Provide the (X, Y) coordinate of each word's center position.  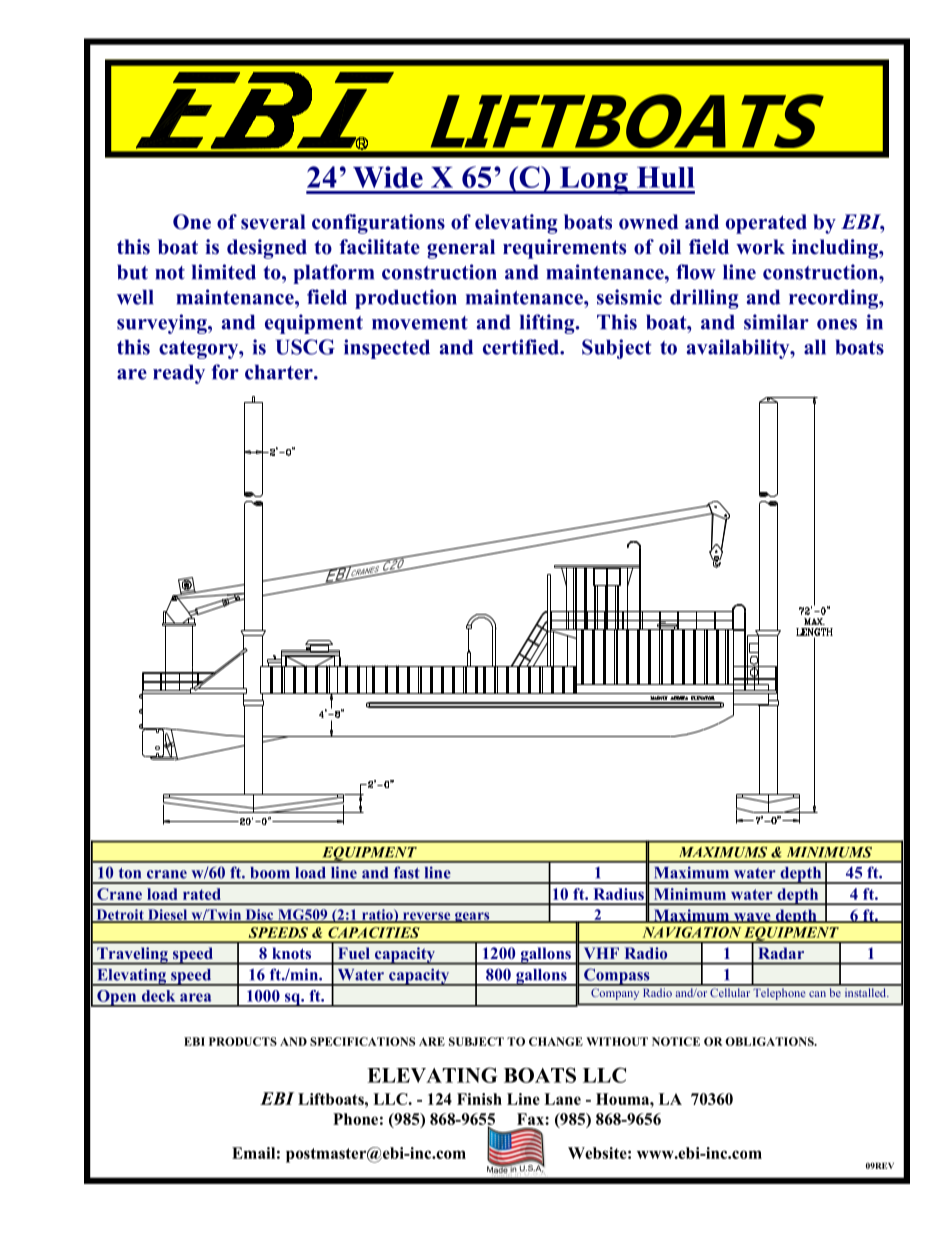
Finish (479, 1099)
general (461, 249)
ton (130, 873)
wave (752, 918)
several (273, 222)
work (760, 247)
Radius (618, 894)
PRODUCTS (243, 1041)
